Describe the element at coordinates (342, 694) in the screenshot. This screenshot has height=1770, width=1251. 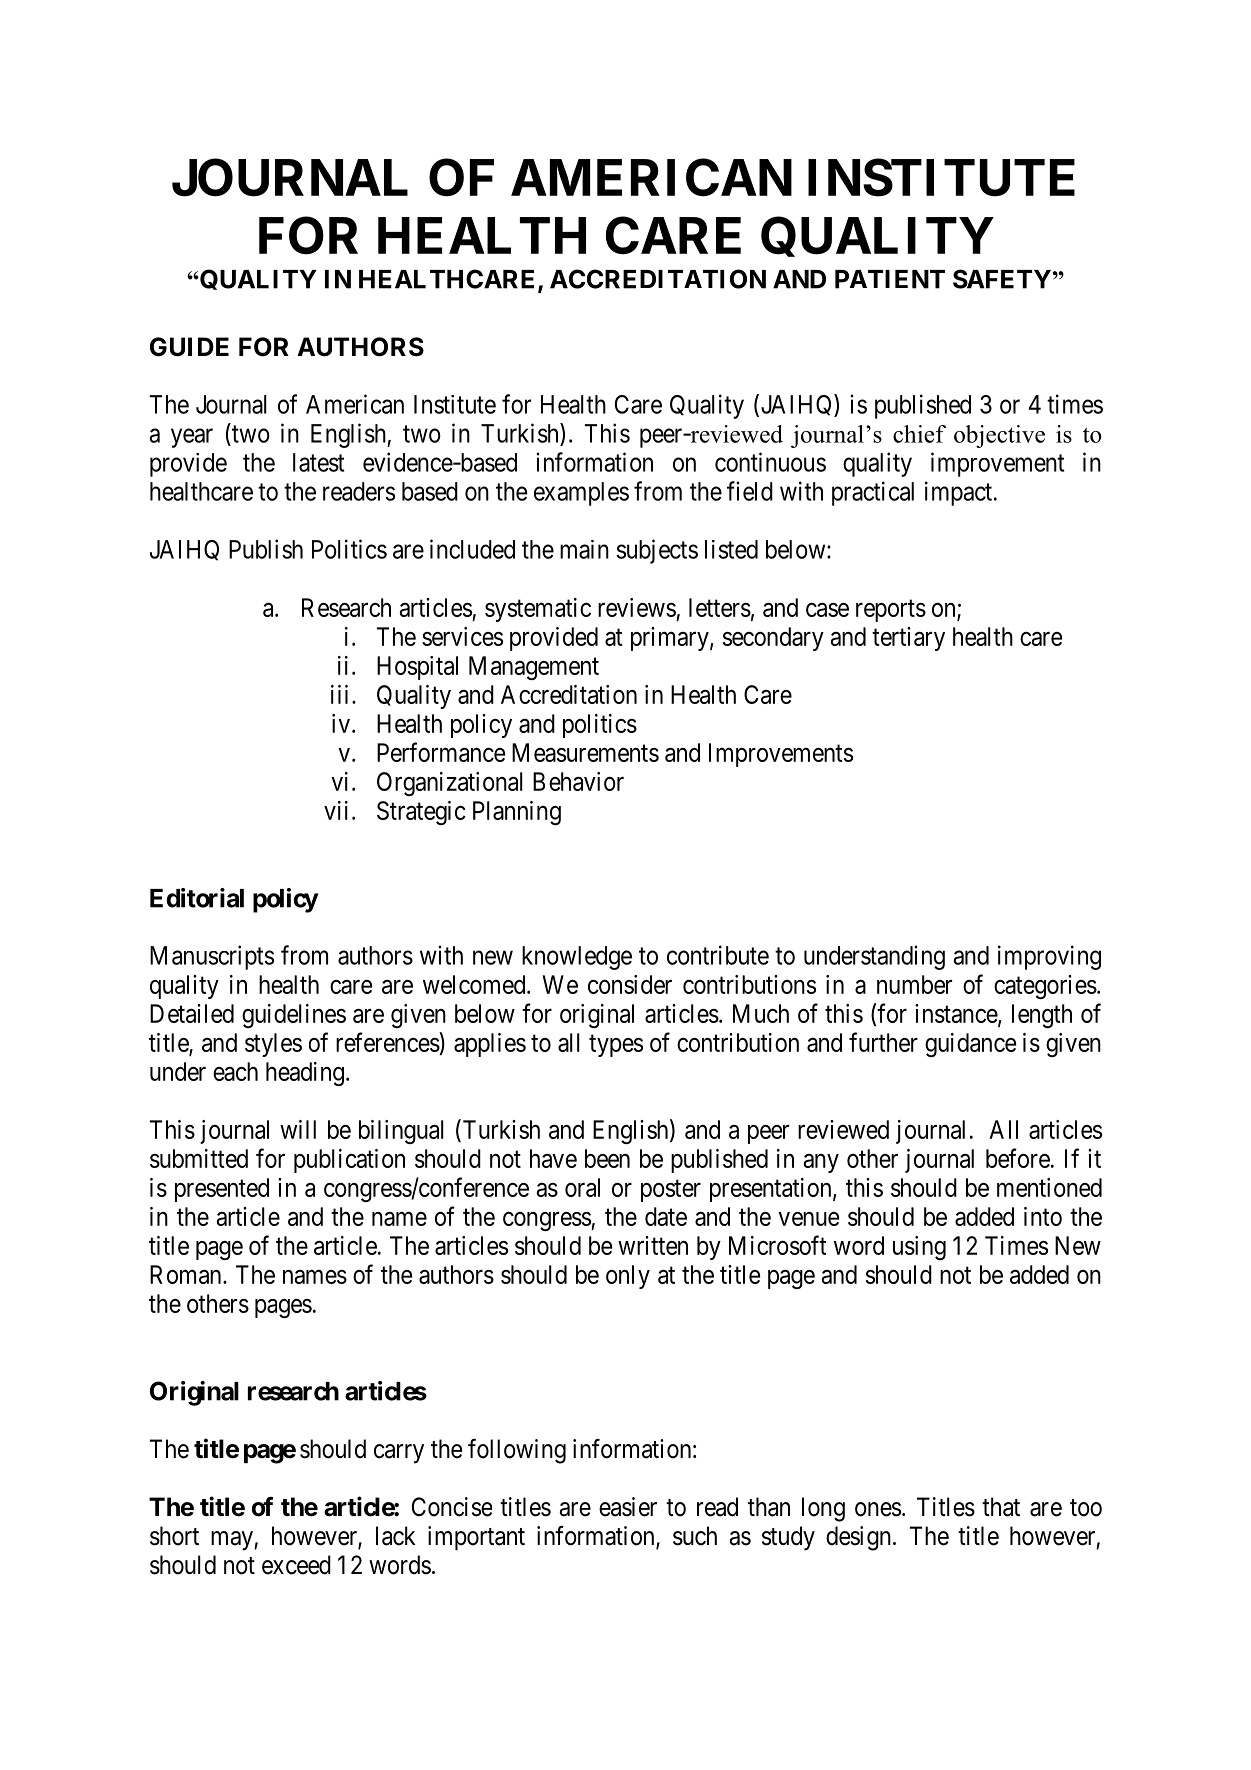
I see `iii` at that location.
